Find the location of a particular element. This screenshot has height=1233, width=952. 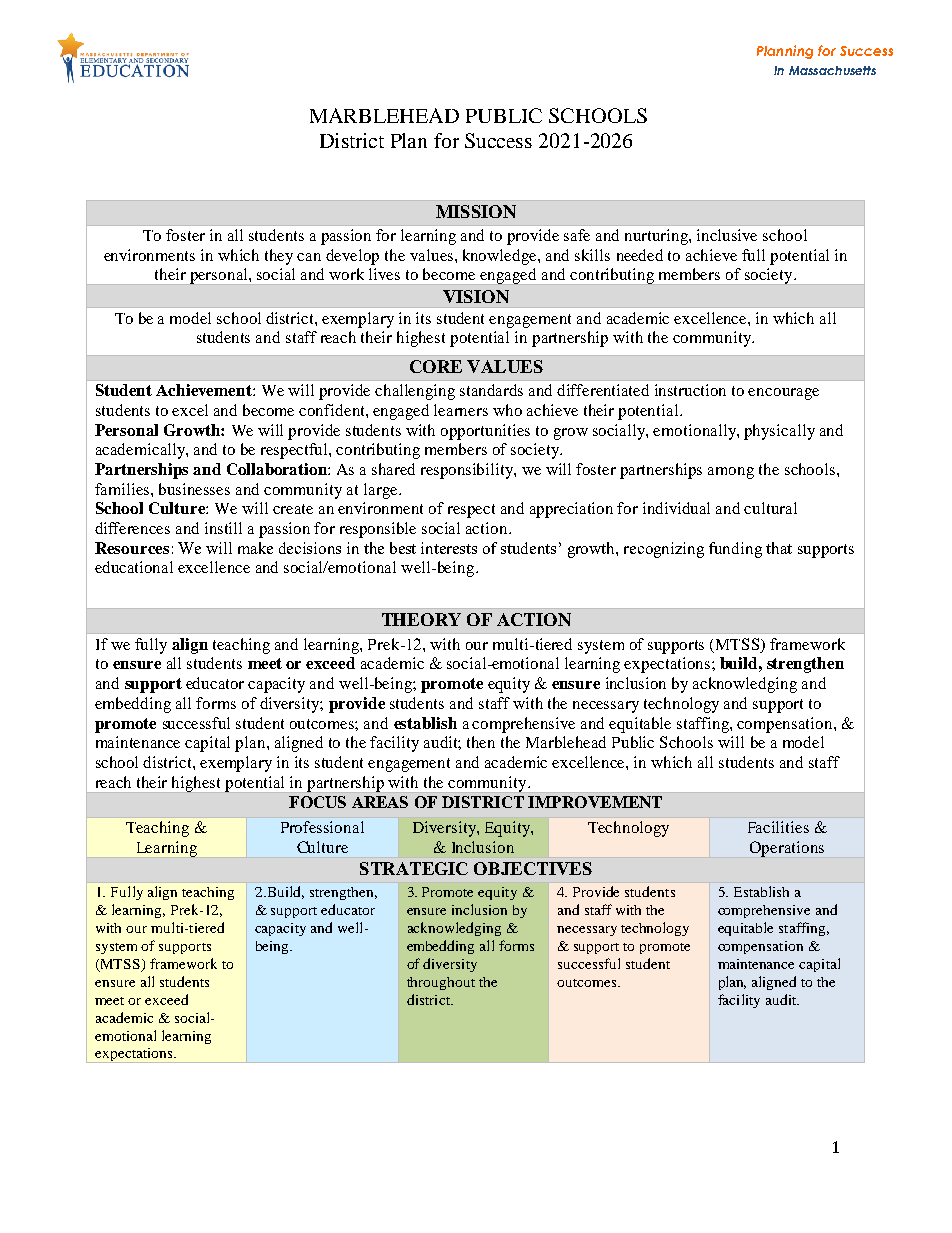

they is located at coordinates (279, 257).
